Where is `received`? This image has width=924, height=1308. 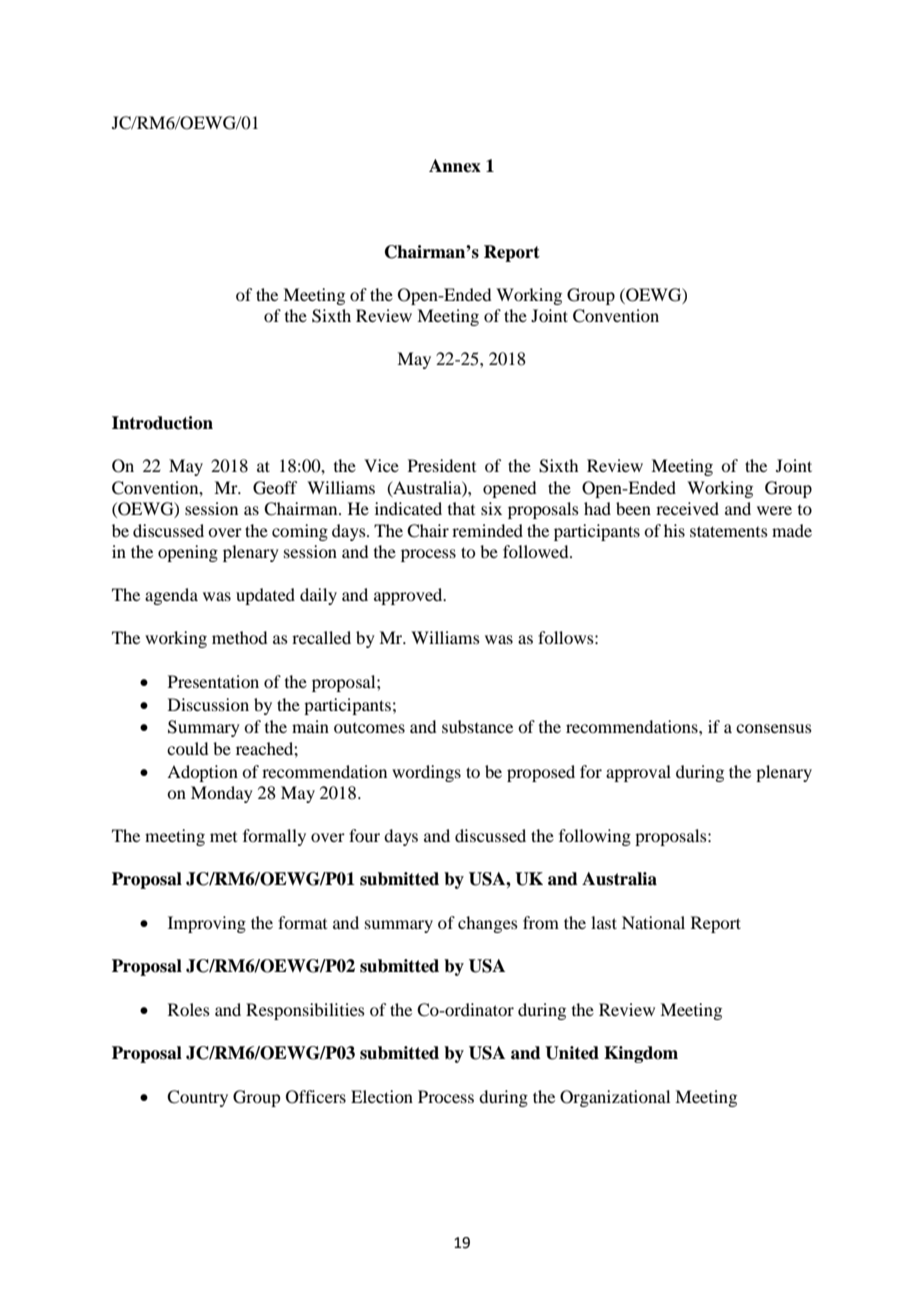 received is located at coordinates (687, 508).
